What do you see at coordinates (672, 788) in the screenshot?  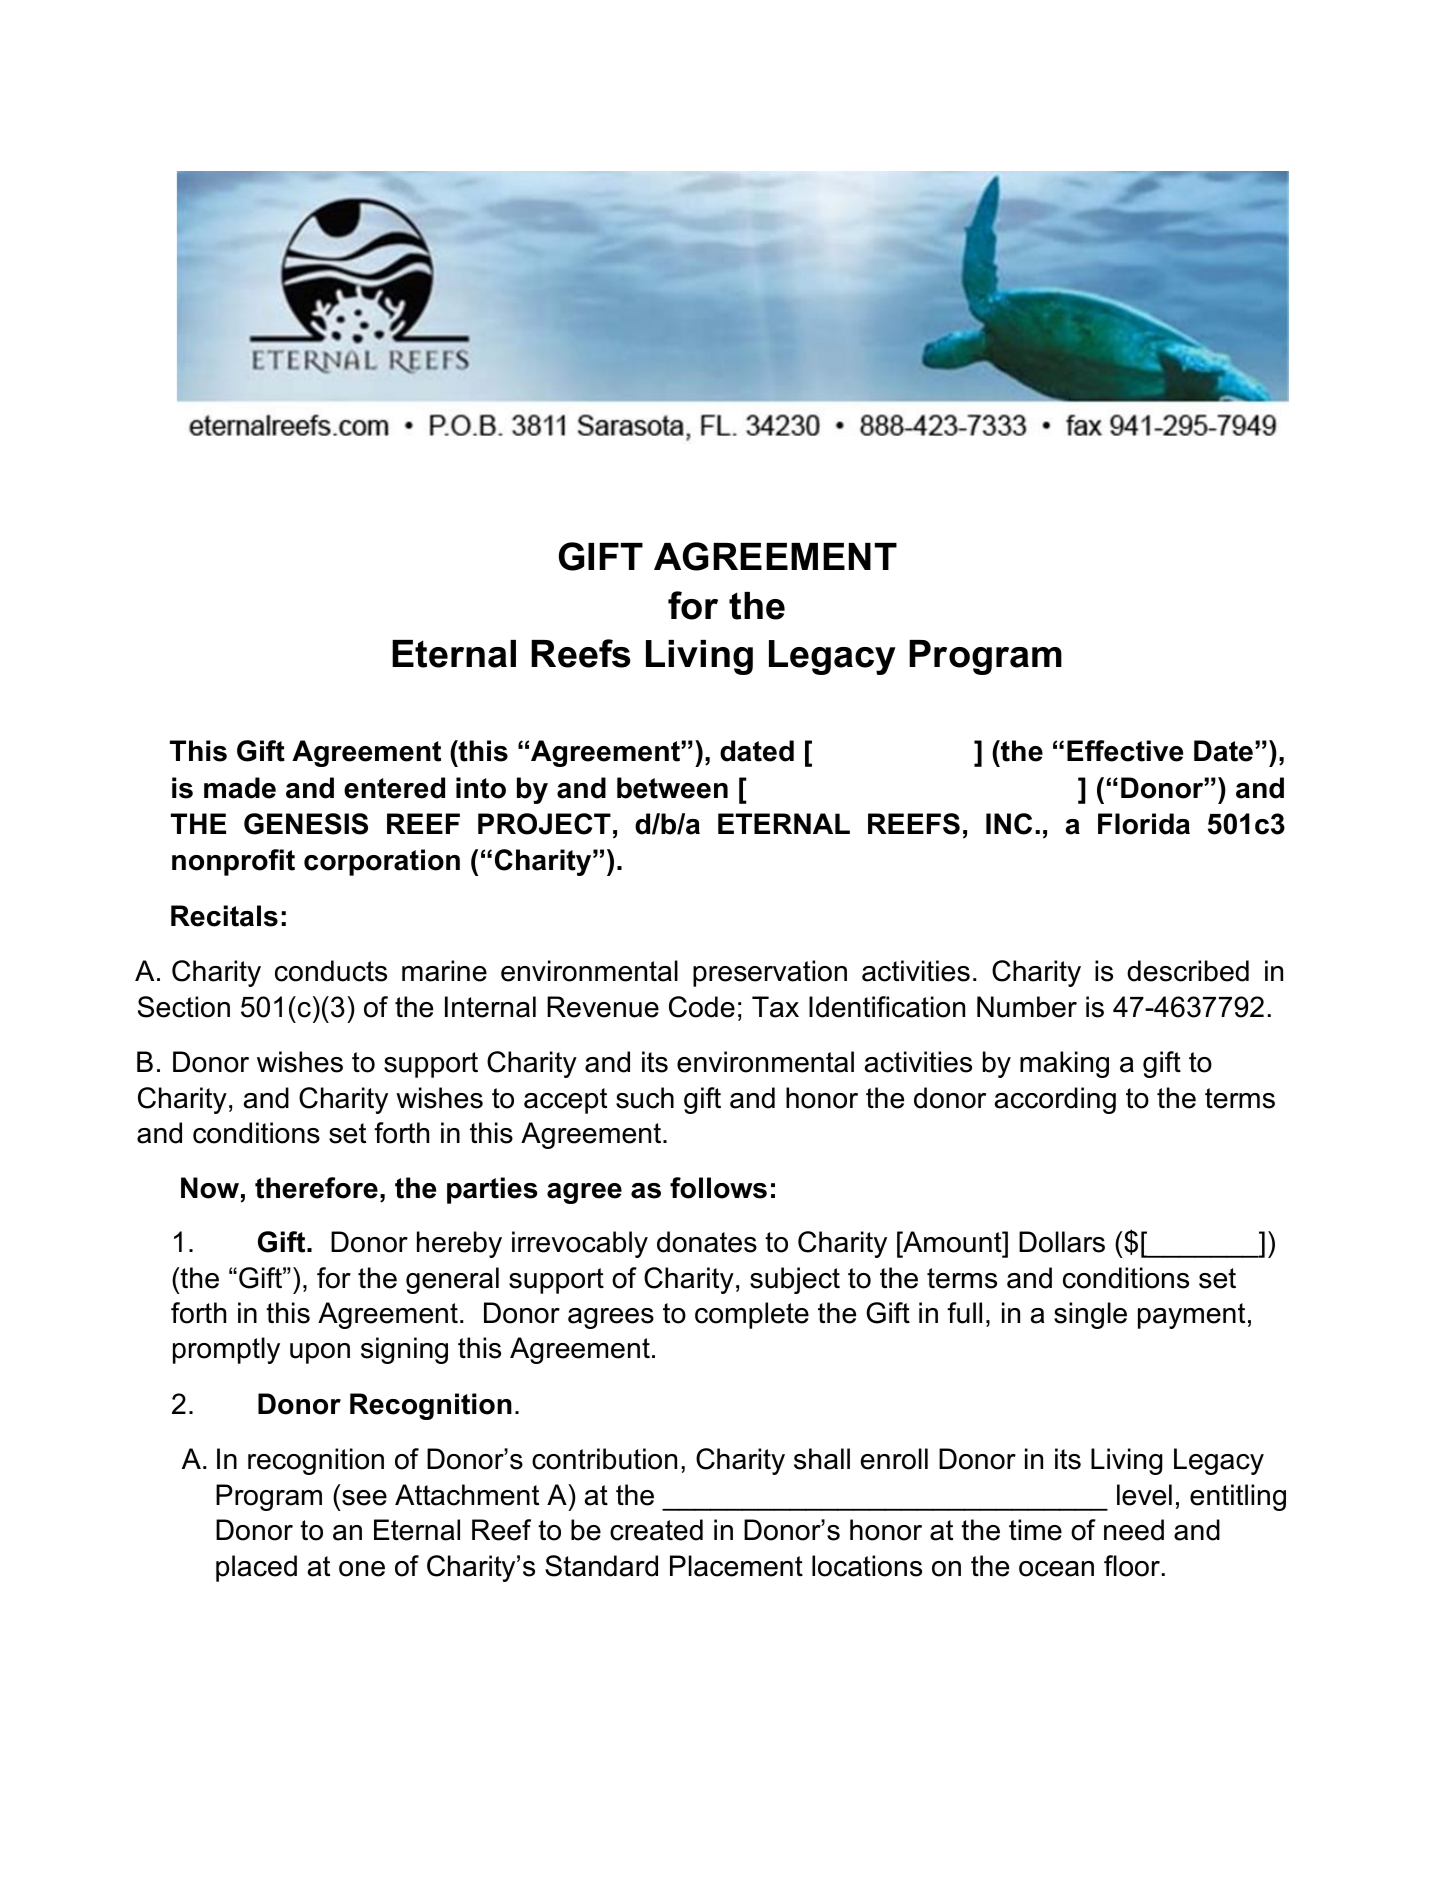 I see `between` at bounding box center [672, 788].
